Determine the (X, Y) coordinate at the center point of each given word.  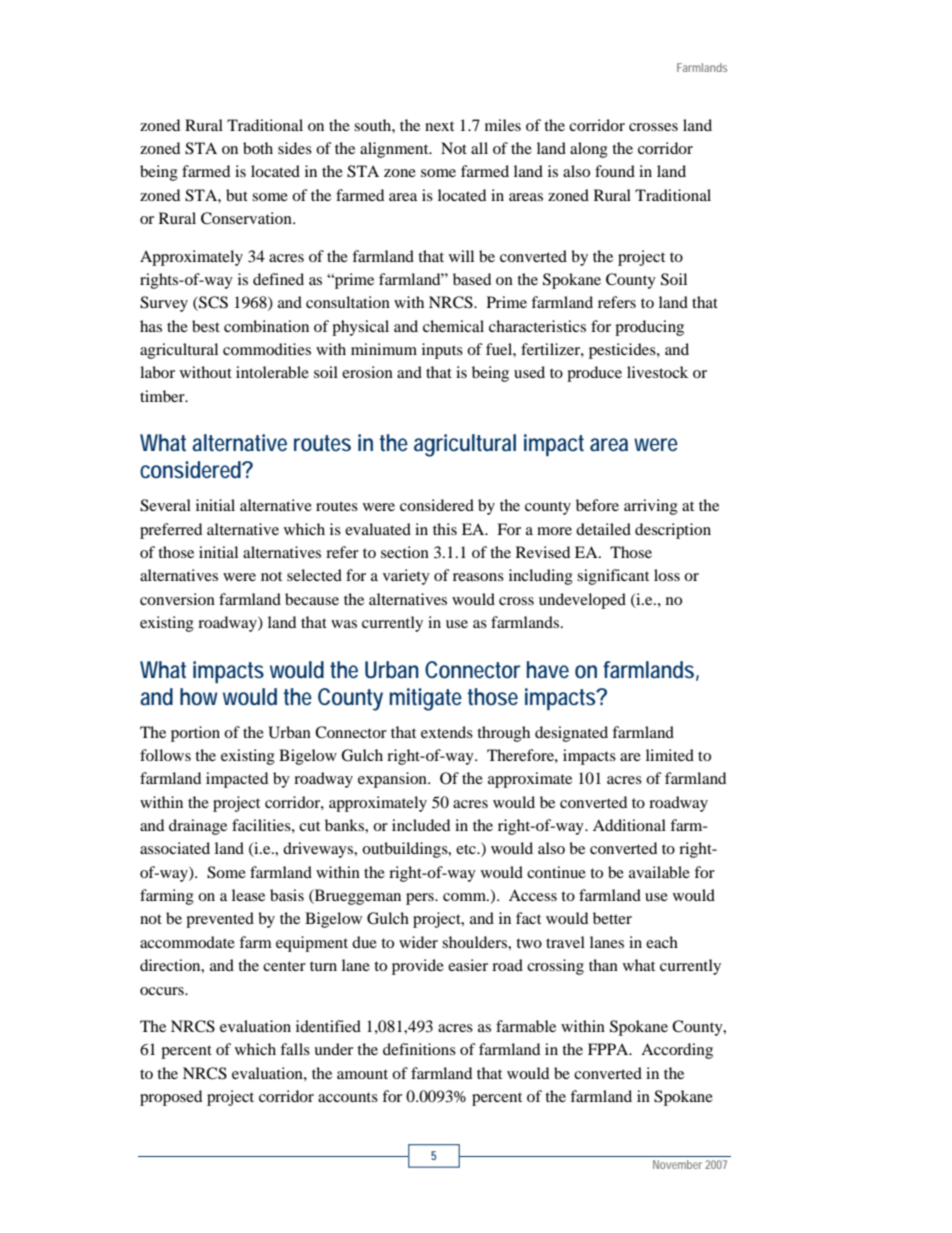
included (421, 825)
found (615, 171)
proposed (171, 1098)
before (597, 505)
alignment (395, 150)
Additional (629, 825)
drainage (198, 827)
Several (165, 505)
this (445, 529)
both (258, 148)
